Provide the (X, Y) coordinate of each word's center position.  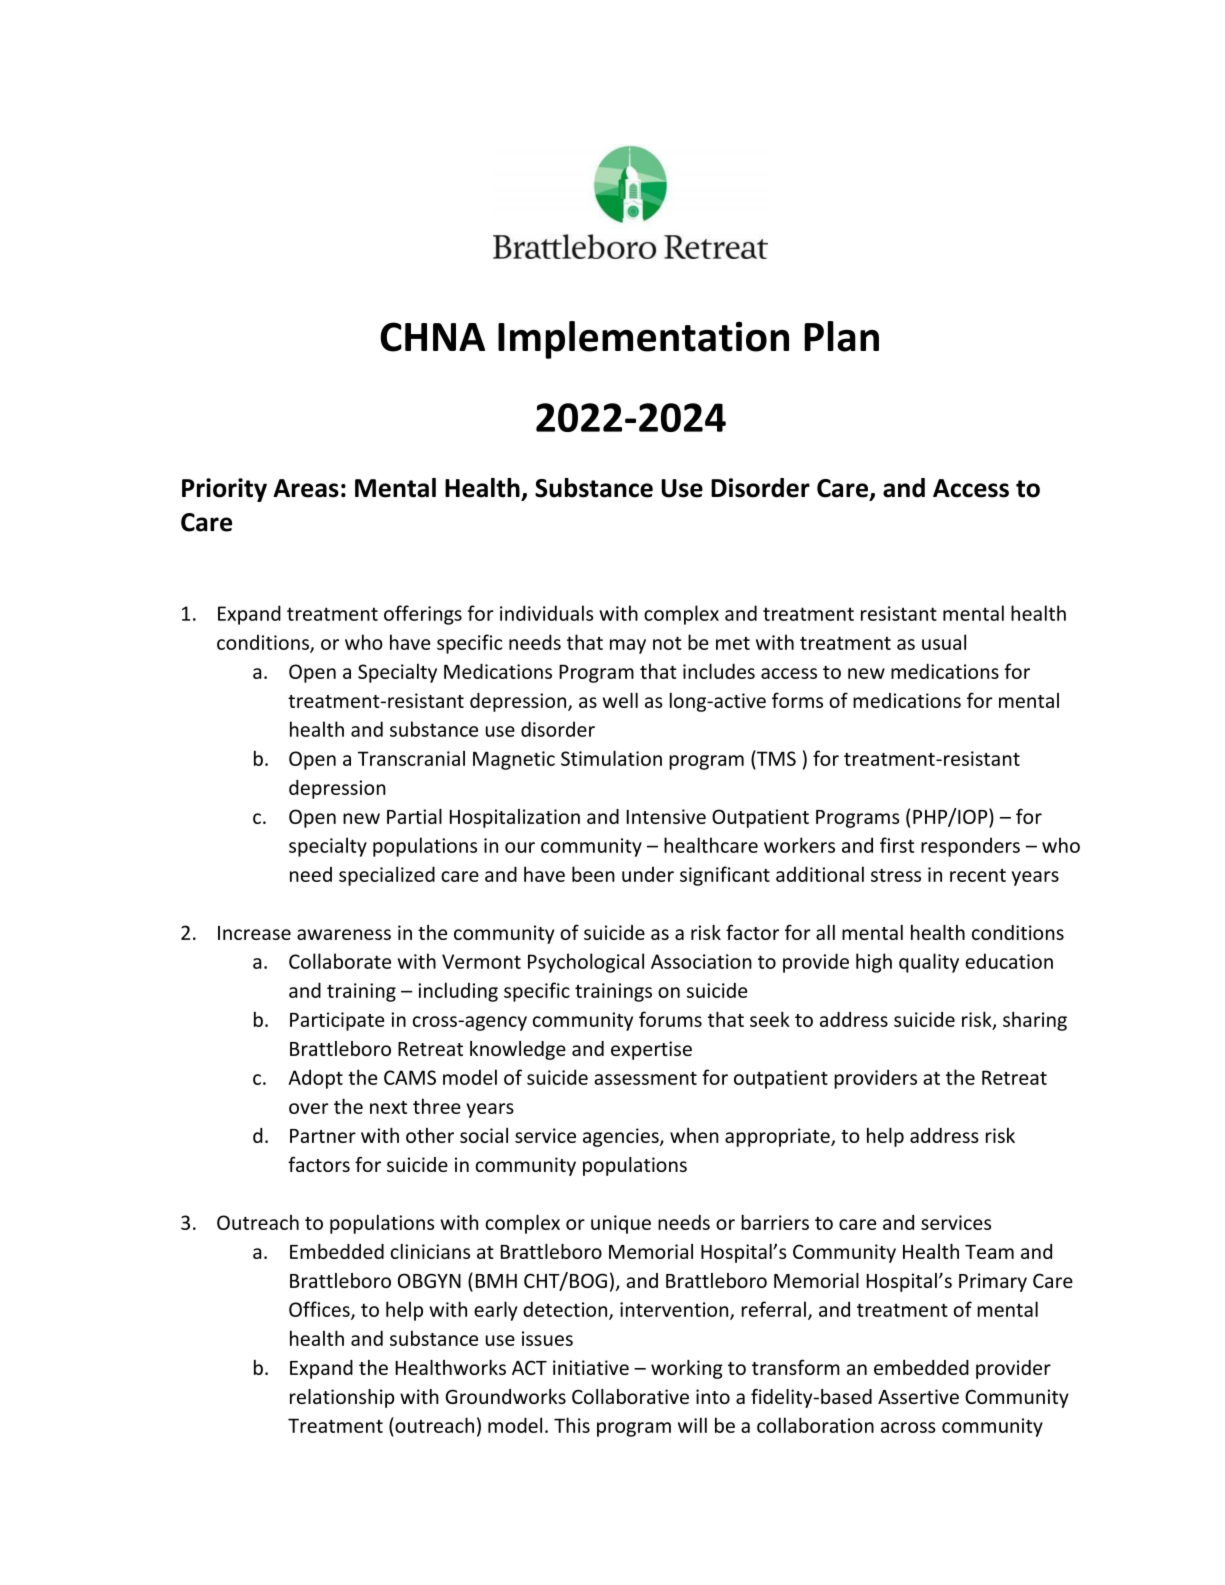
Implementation (643, 340)
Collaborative (630, 1396)
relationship (342, 1398)
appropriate (778, 1137)
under (648, 874)
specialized (387, 876)
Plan (841, 336)
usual (944, 642)
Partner (323, 1136)
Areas (306, 488)
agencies (622, 1137)
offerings (423, 615)
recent (978, 875)
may (628, 646)
